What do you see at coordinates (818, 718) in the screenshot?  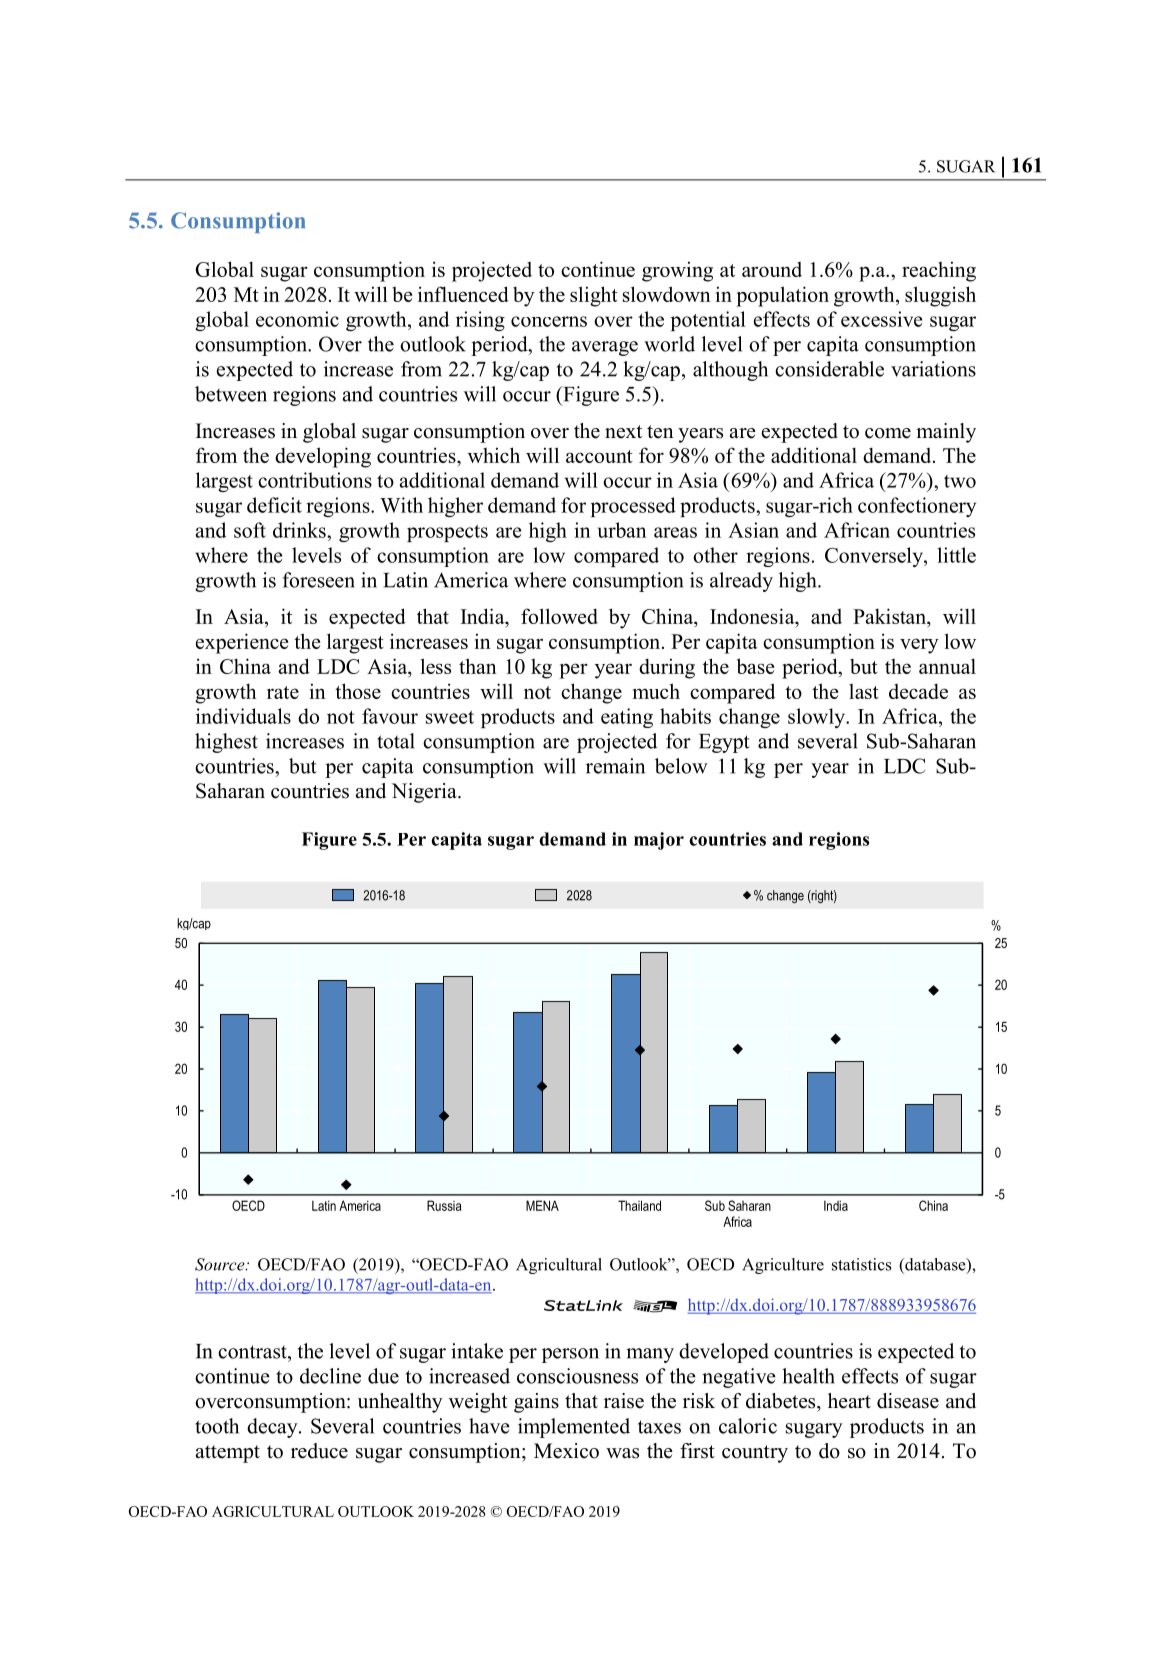 I see `slowly` at bounding box center [818, 718].
